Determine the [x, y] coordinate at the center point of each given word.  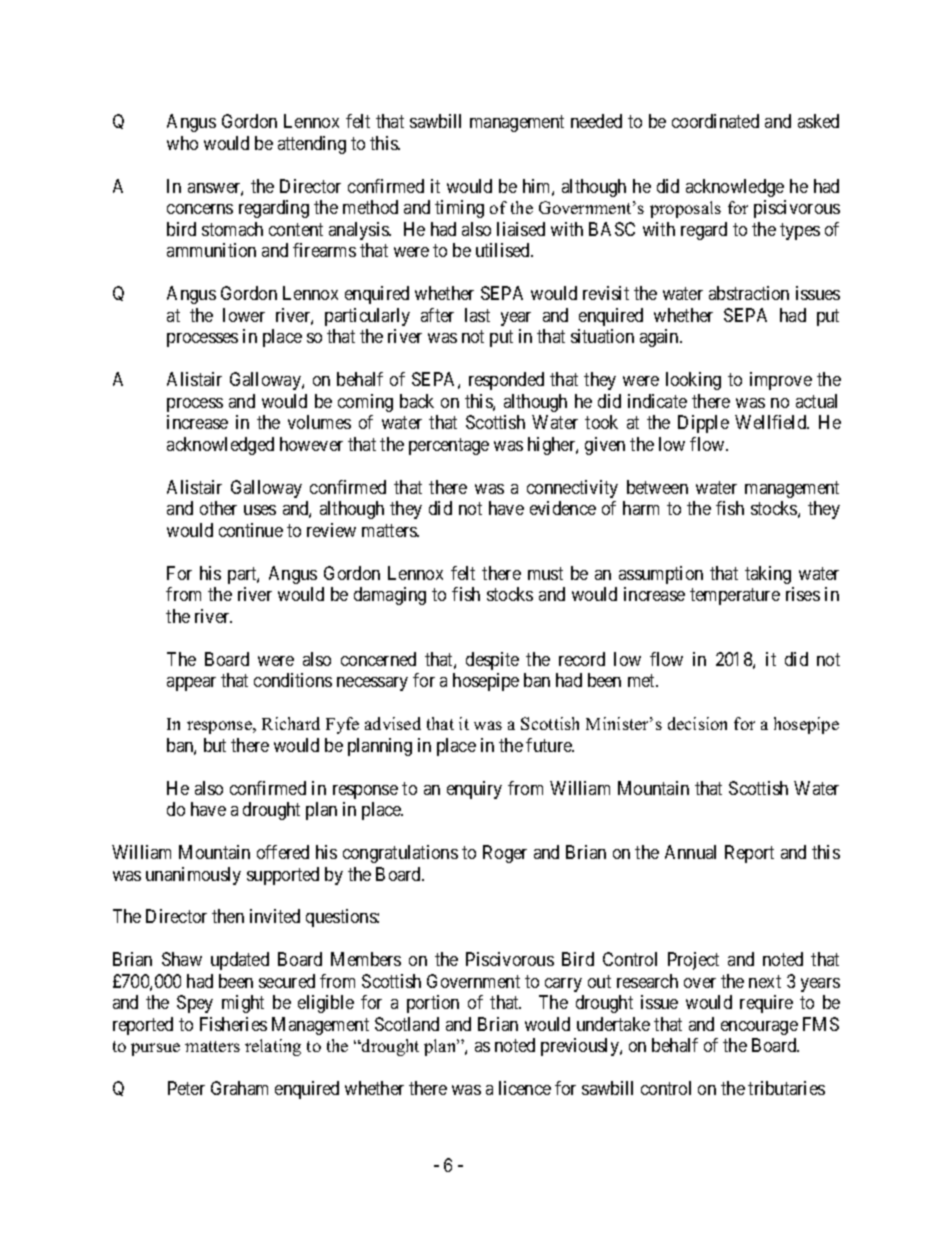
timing [459, 209]
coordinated [715, 121]
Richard [291, 723]
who [182, 143]
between [657, 487]
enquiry [474, 790]
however [311, 444]
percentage [449, 446]
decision [697, 723]
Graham [239, 1088]
